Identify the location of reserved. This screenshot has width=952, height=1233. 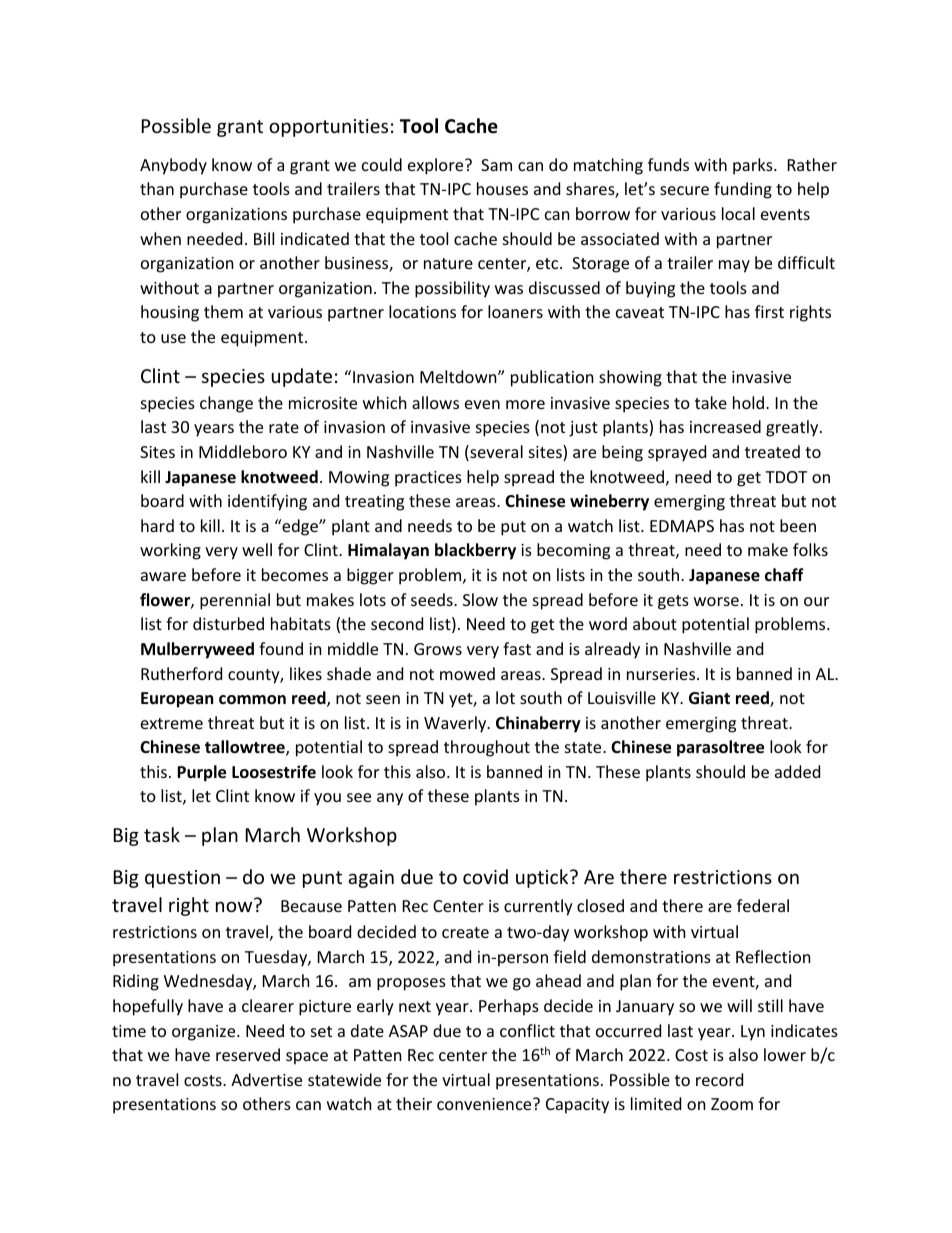
(248, 1054).
